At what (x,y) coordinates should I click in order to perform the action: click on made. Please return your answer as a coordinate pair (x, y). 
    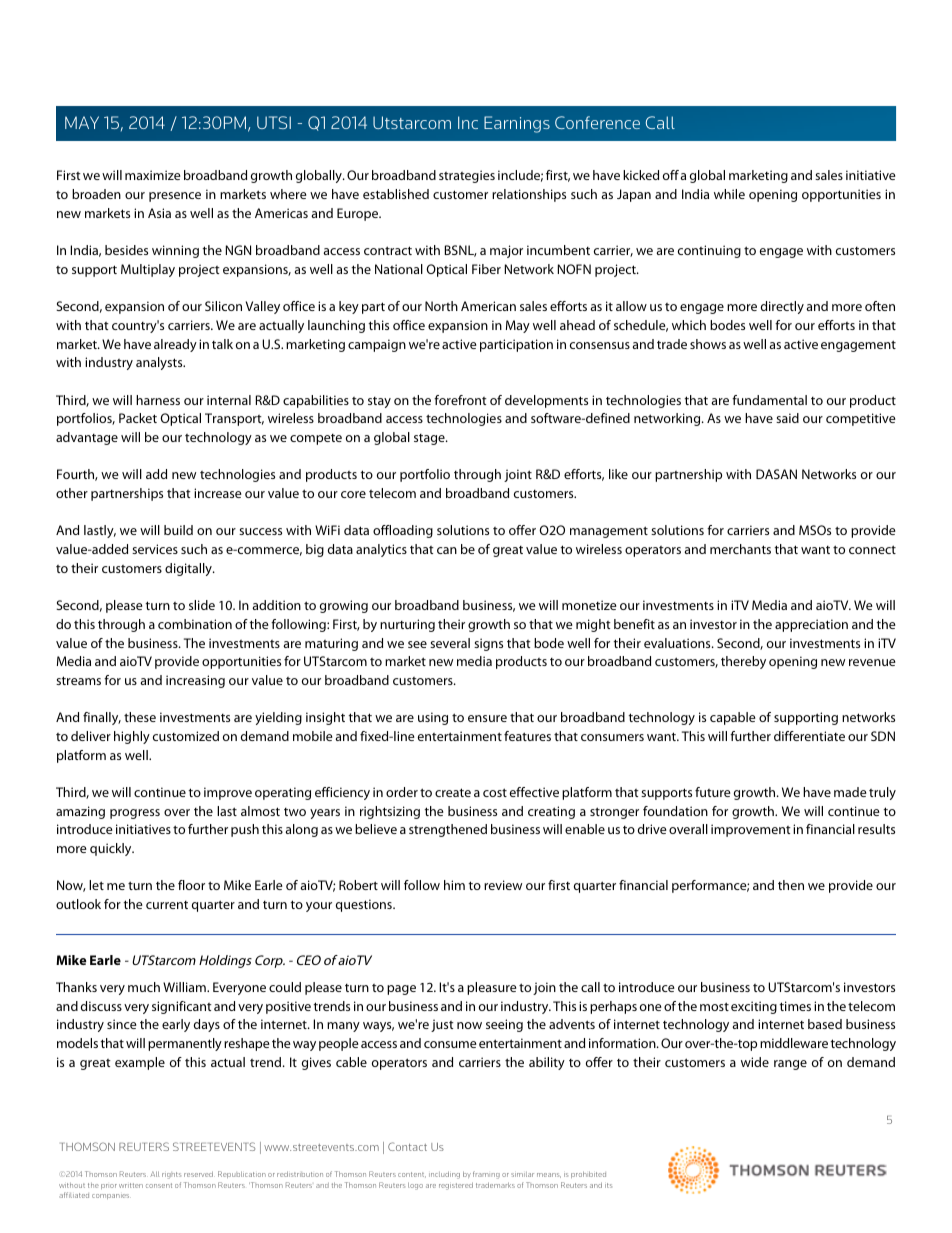
    Looking at the image, I should click on (850, 792).
